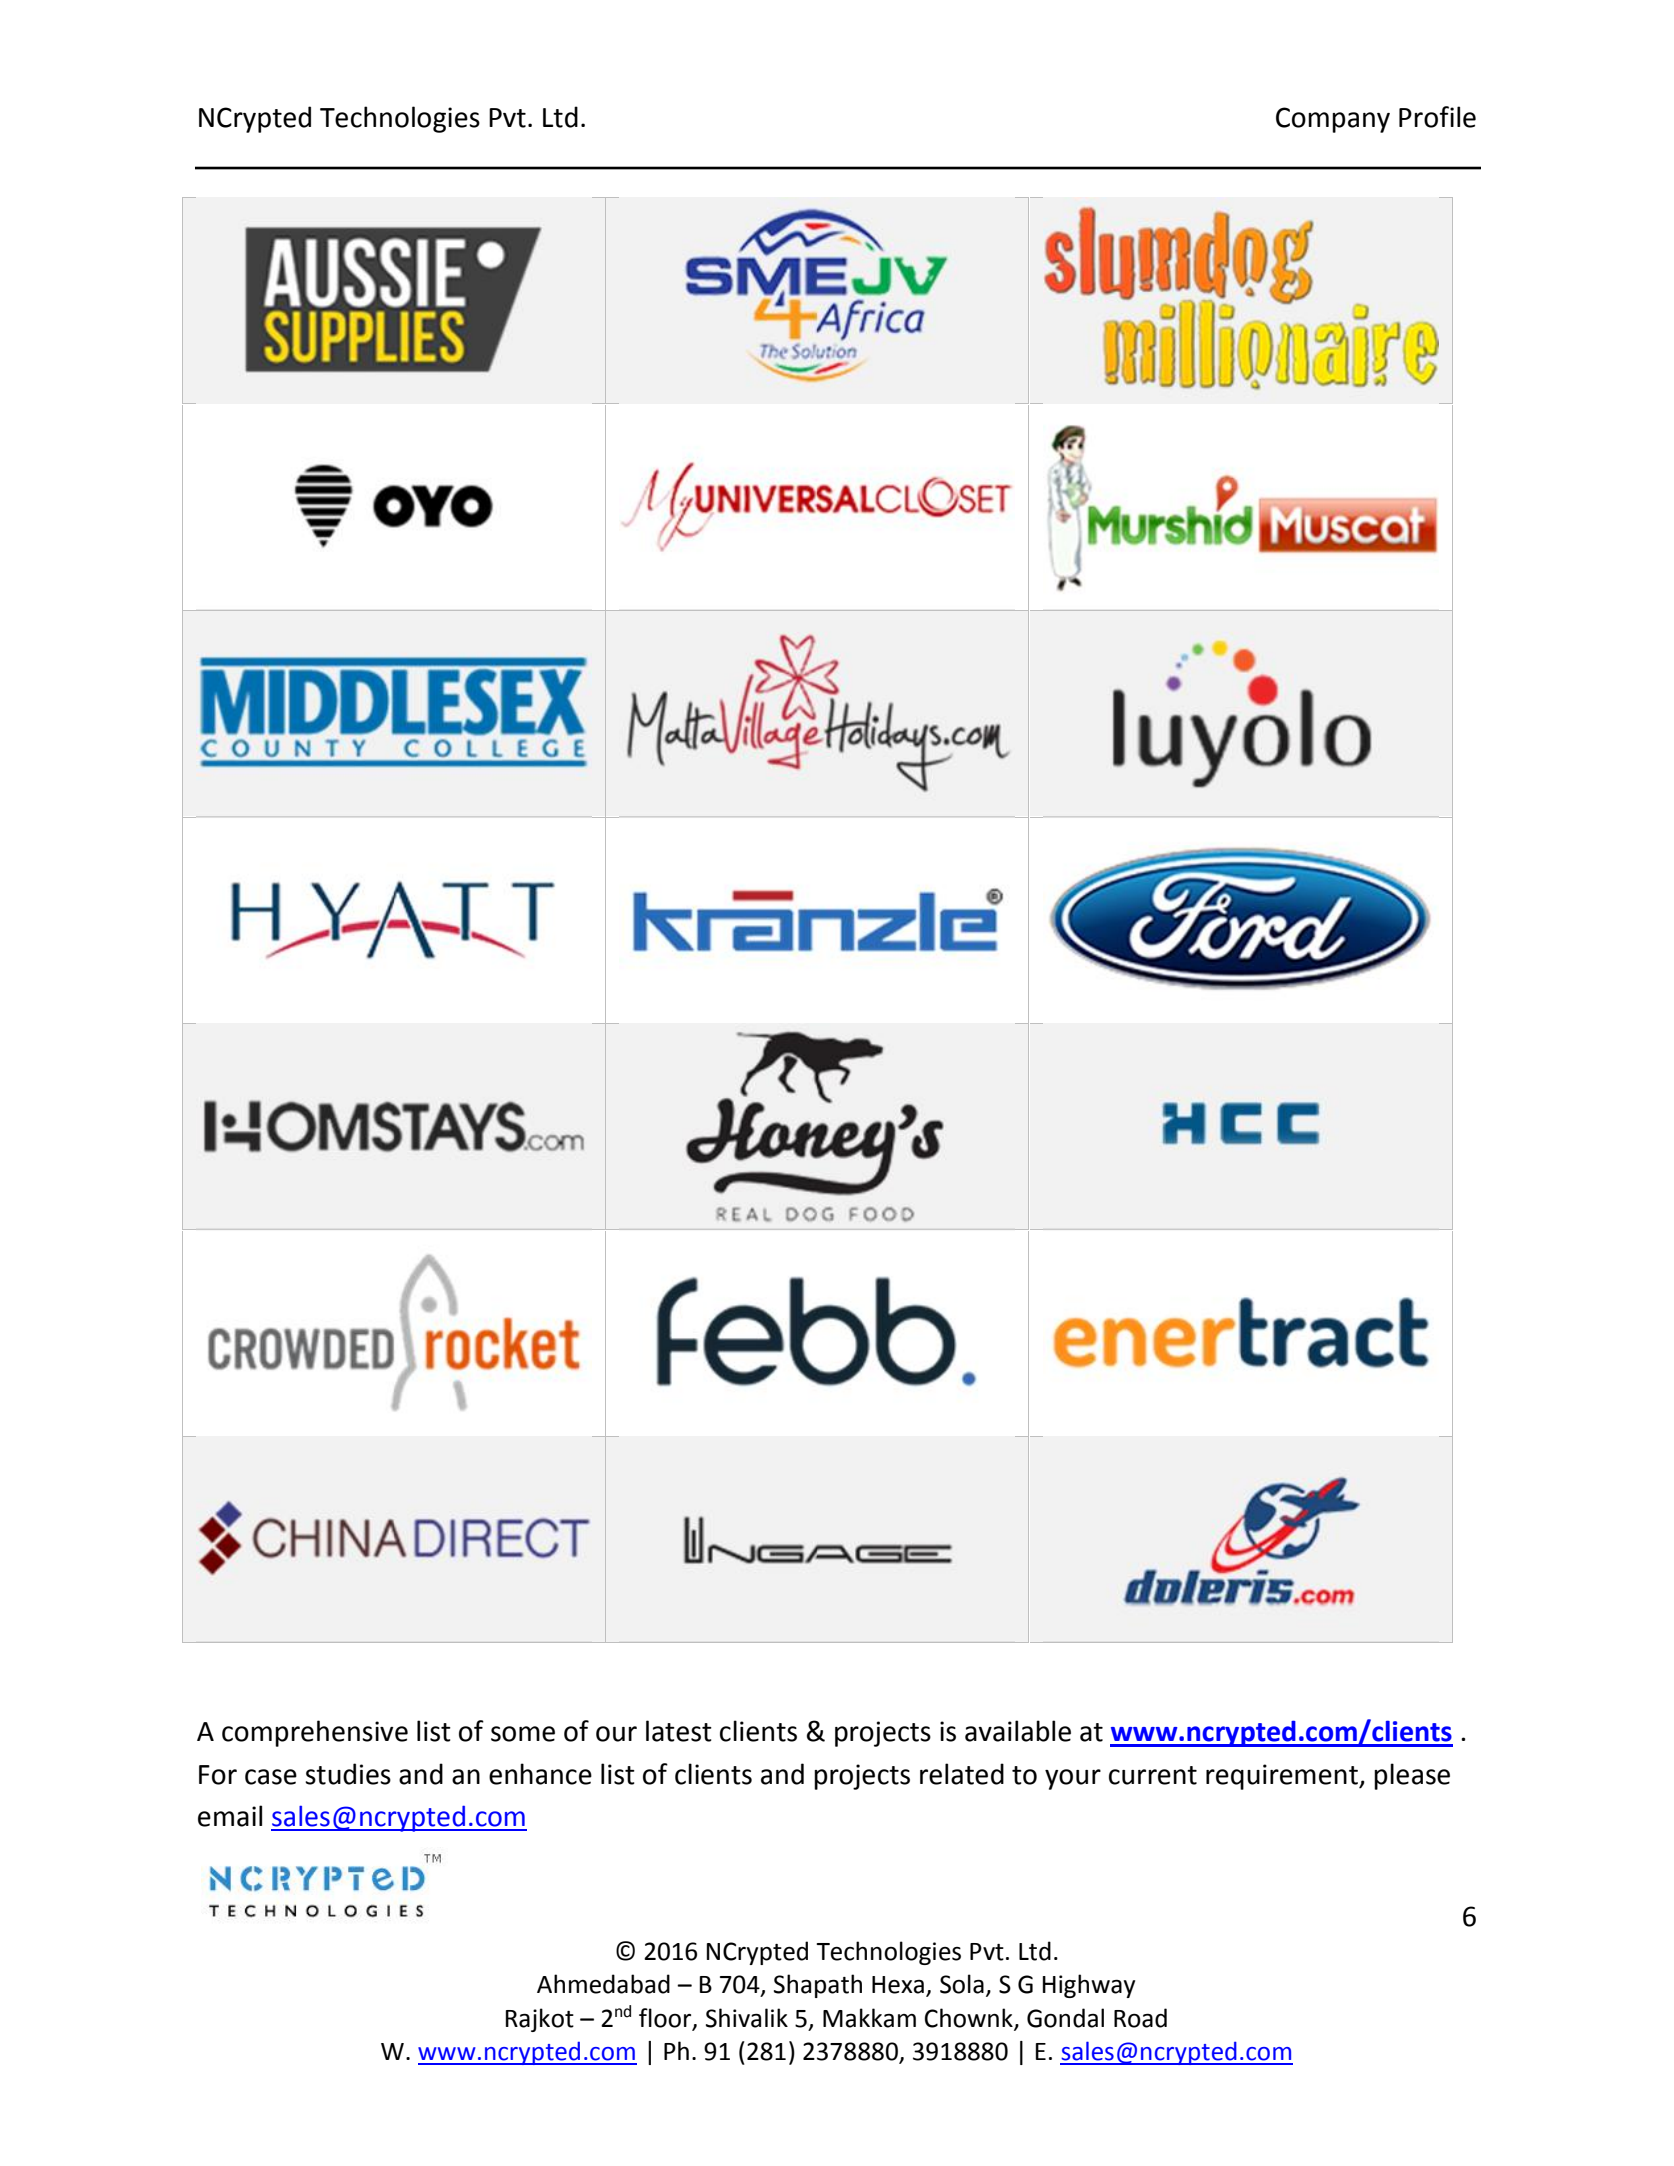  I want to click on requirement, so click(1283, 1777).
